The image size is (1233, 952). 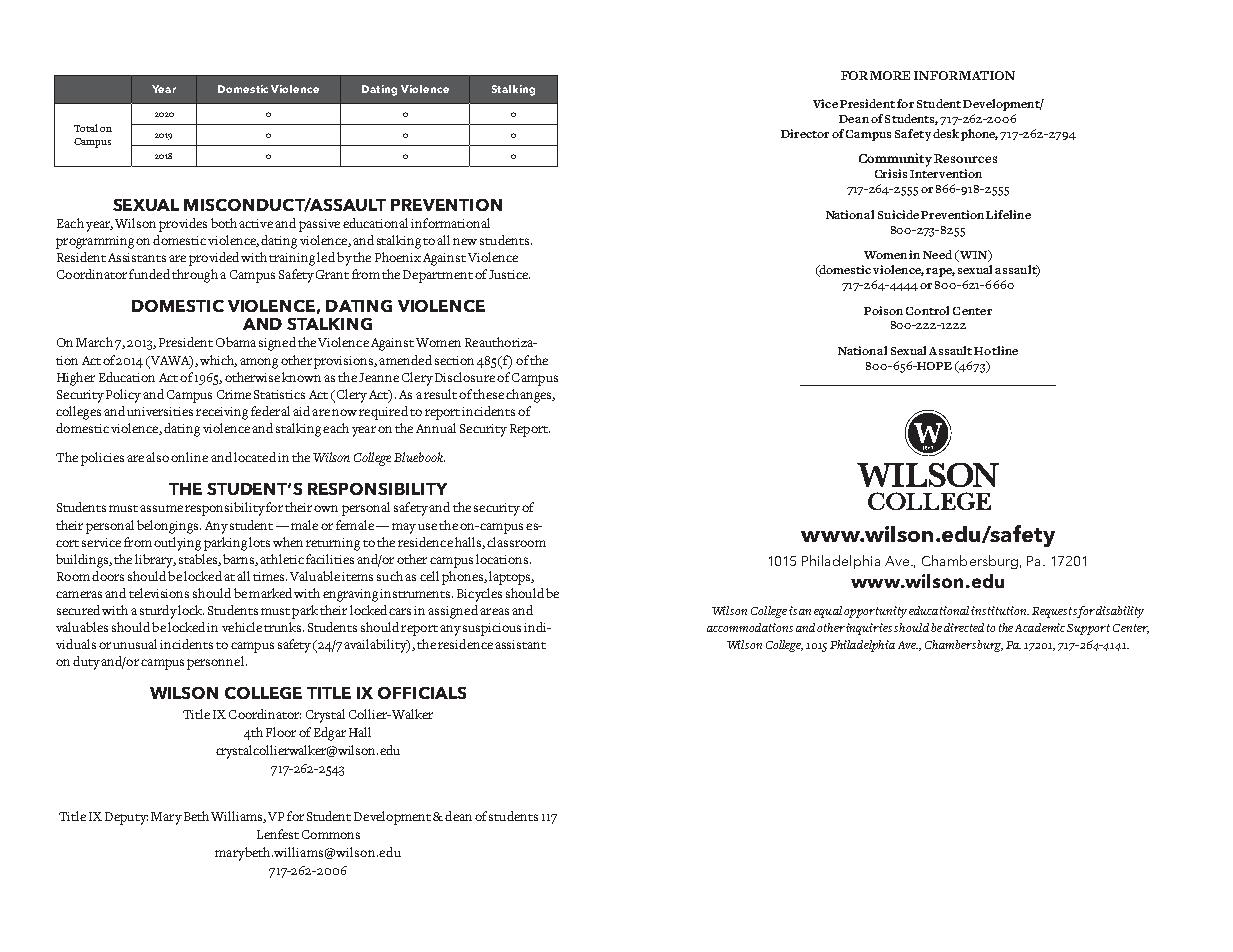 I want to click on Director, so click(x=805, y=133).
